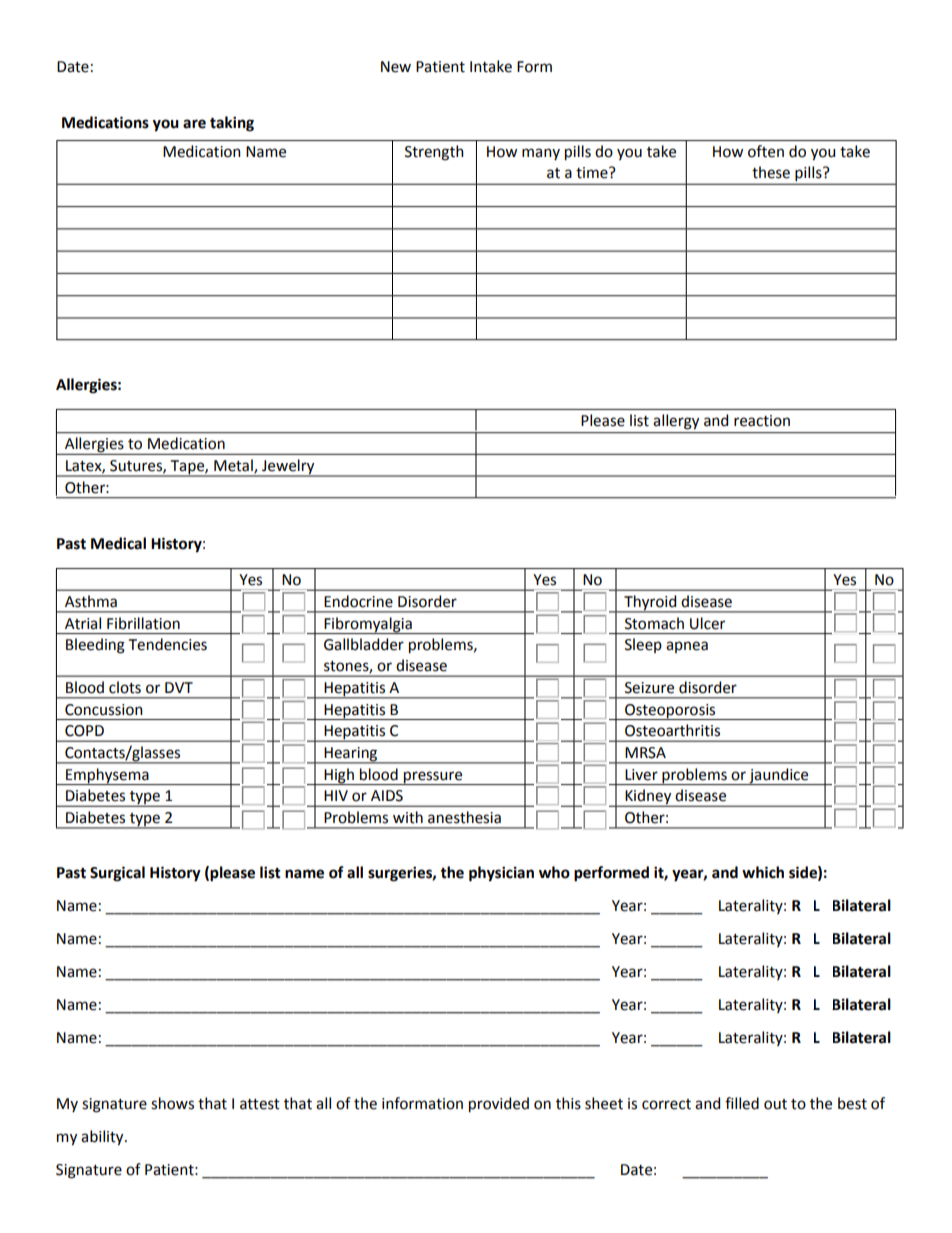  I want to click on provided, so click(499, 1105).
